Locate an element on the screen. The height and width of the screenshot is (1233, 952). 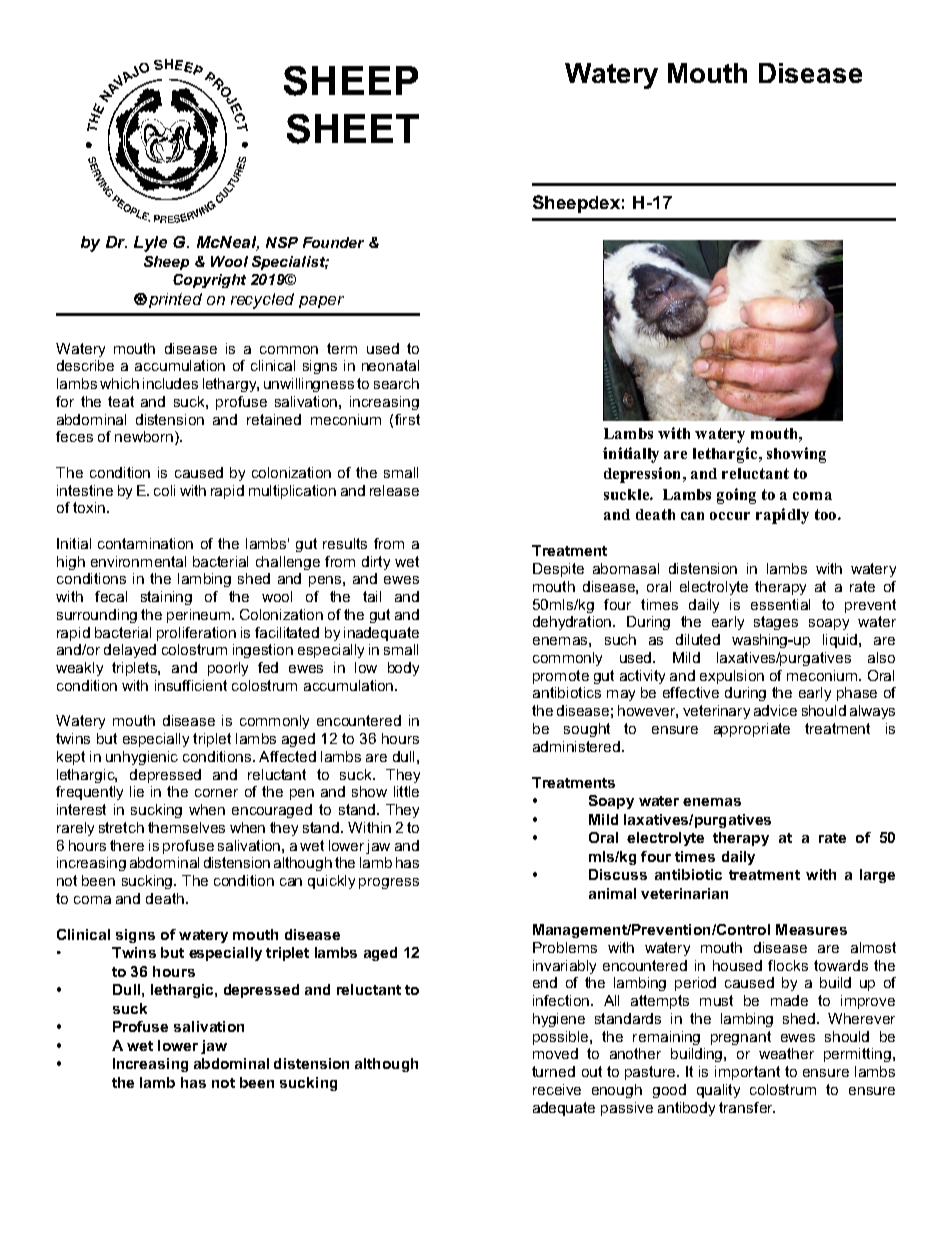
Founder is located at coordinates (333, 242).
